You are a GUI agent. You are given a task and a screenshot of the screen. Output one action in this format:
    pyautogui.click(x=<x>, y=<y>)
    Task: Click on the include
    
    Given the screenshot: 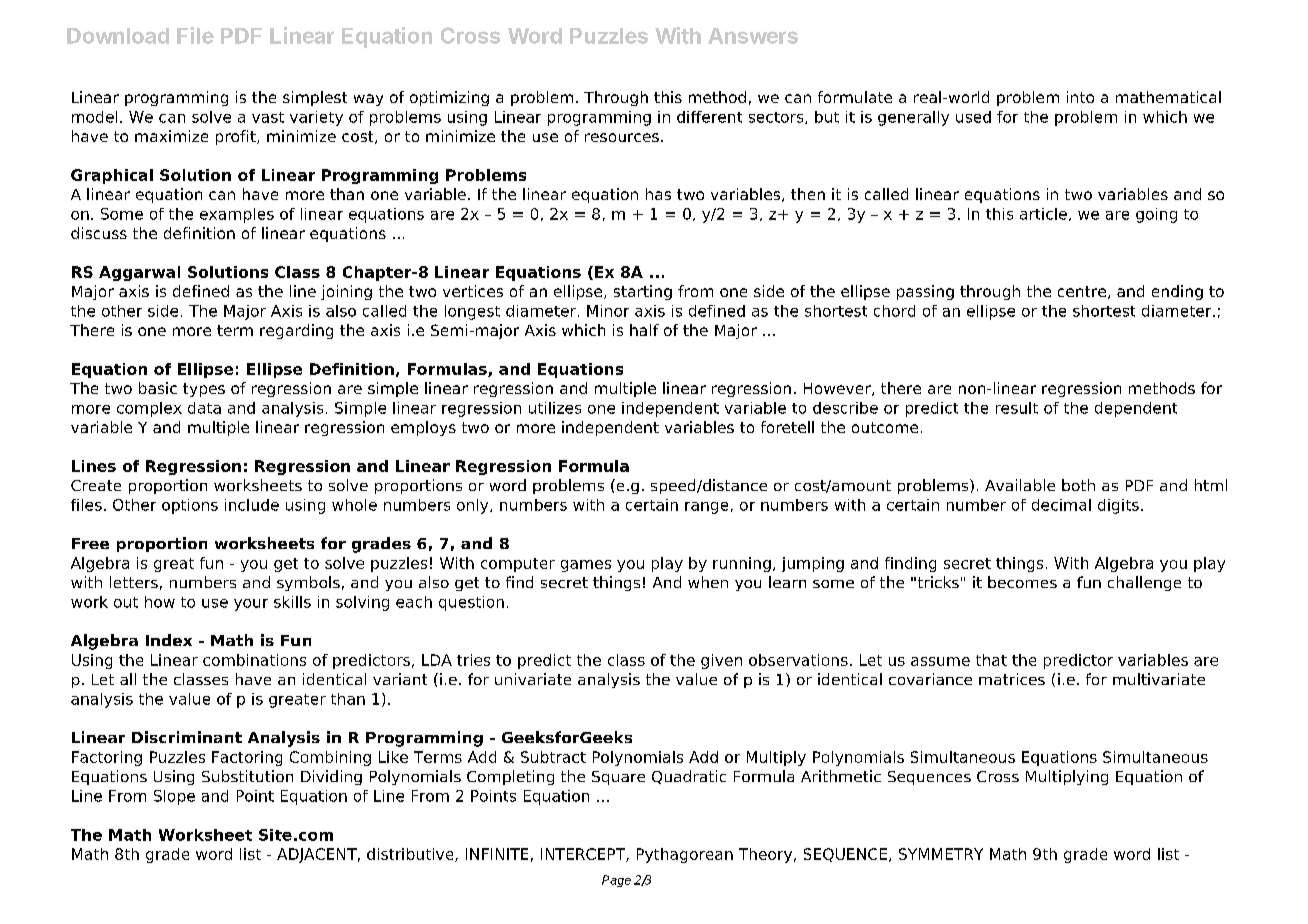 What is the action you would take?
    pyautogui.click(x=252, y=505)
